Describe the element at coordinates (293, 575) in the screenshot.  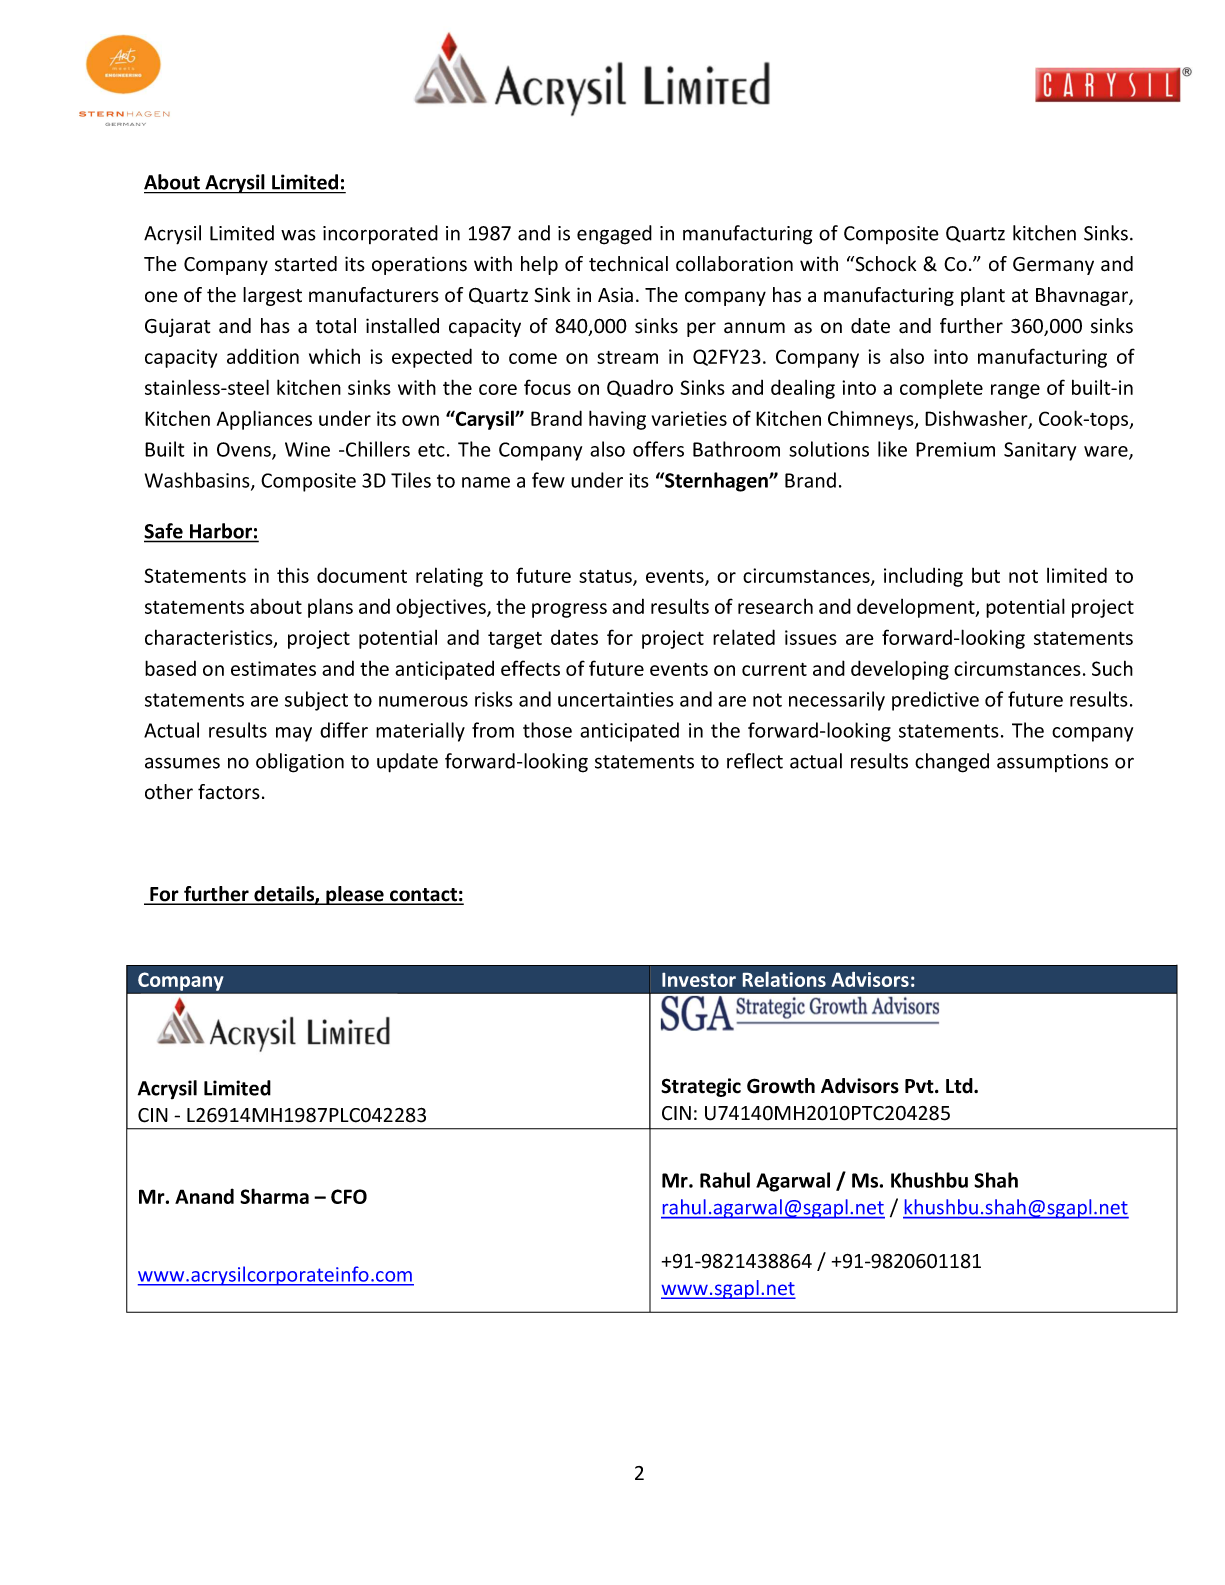
I see `this` at that location.
